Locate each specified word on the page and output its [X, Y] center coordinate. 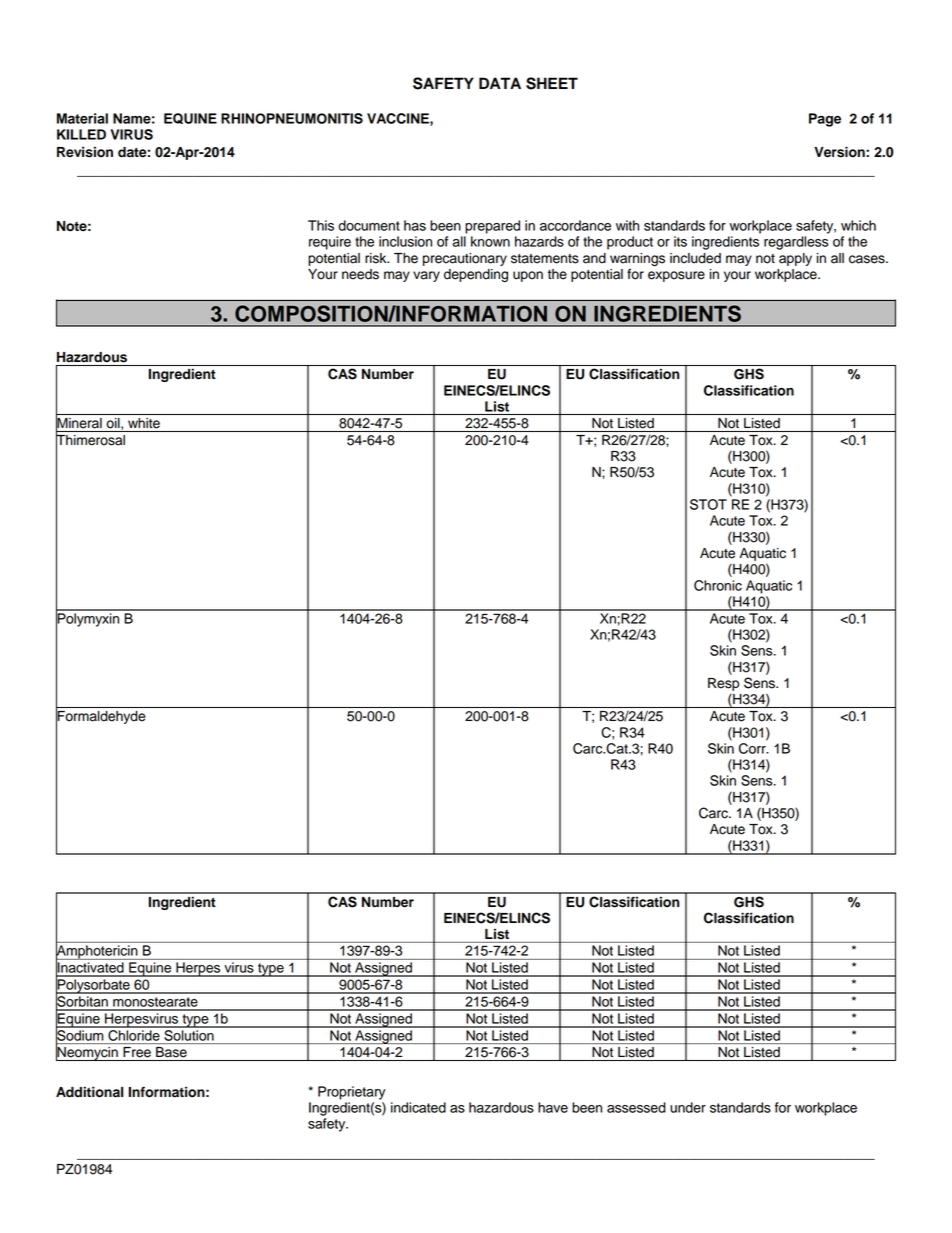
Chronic [718, 585]
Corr [753, 748]
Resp [723, 684]
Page [825, 120]
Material [82, 118]
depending [476, 275]
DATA [500, 83]
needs [360, 274]
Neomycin [88, 1053]
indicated [418, 1107]
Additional [89, 1092]
